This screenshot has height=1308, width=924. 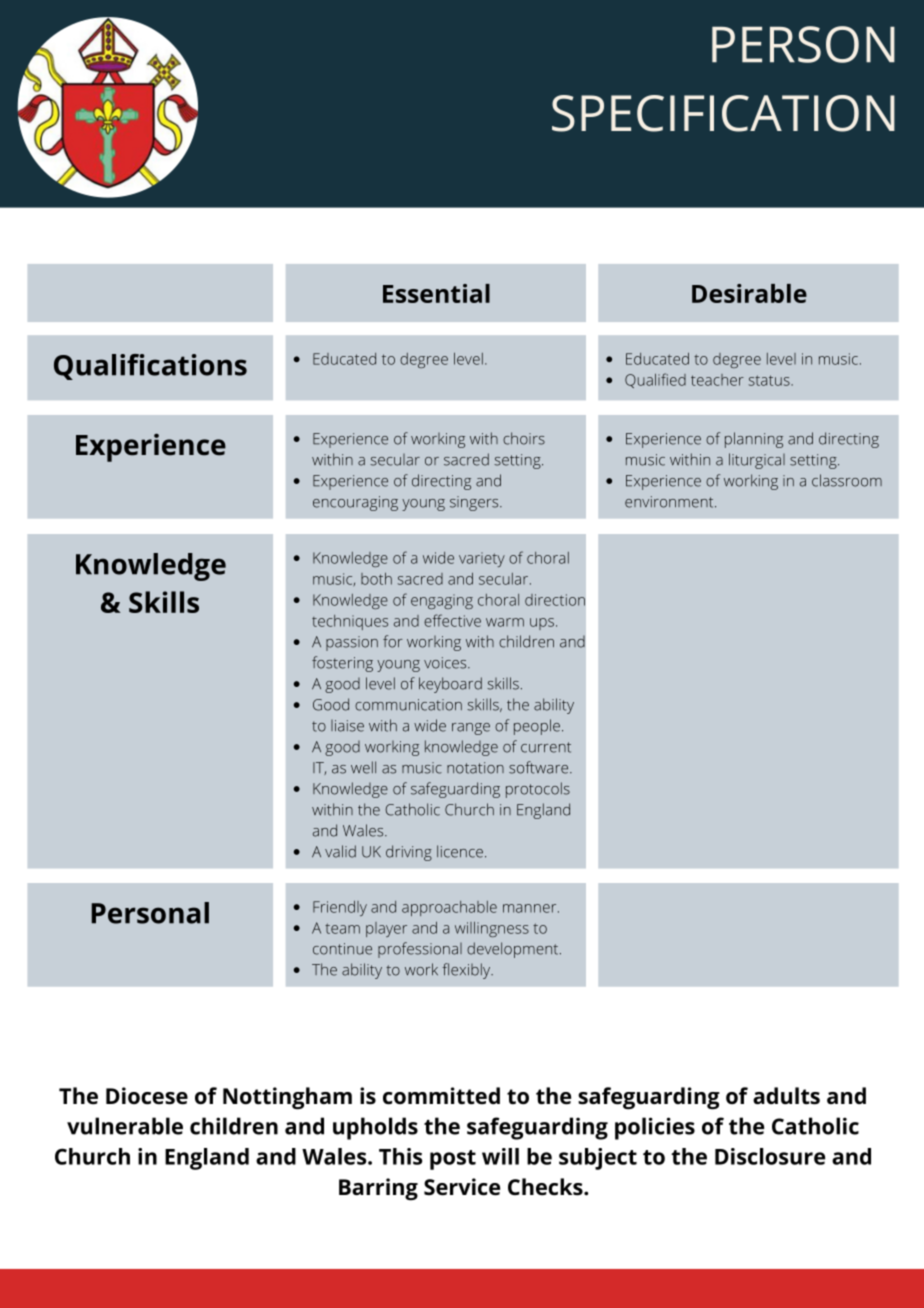 I want to click on Desirable, so click(x=749, y=293).
